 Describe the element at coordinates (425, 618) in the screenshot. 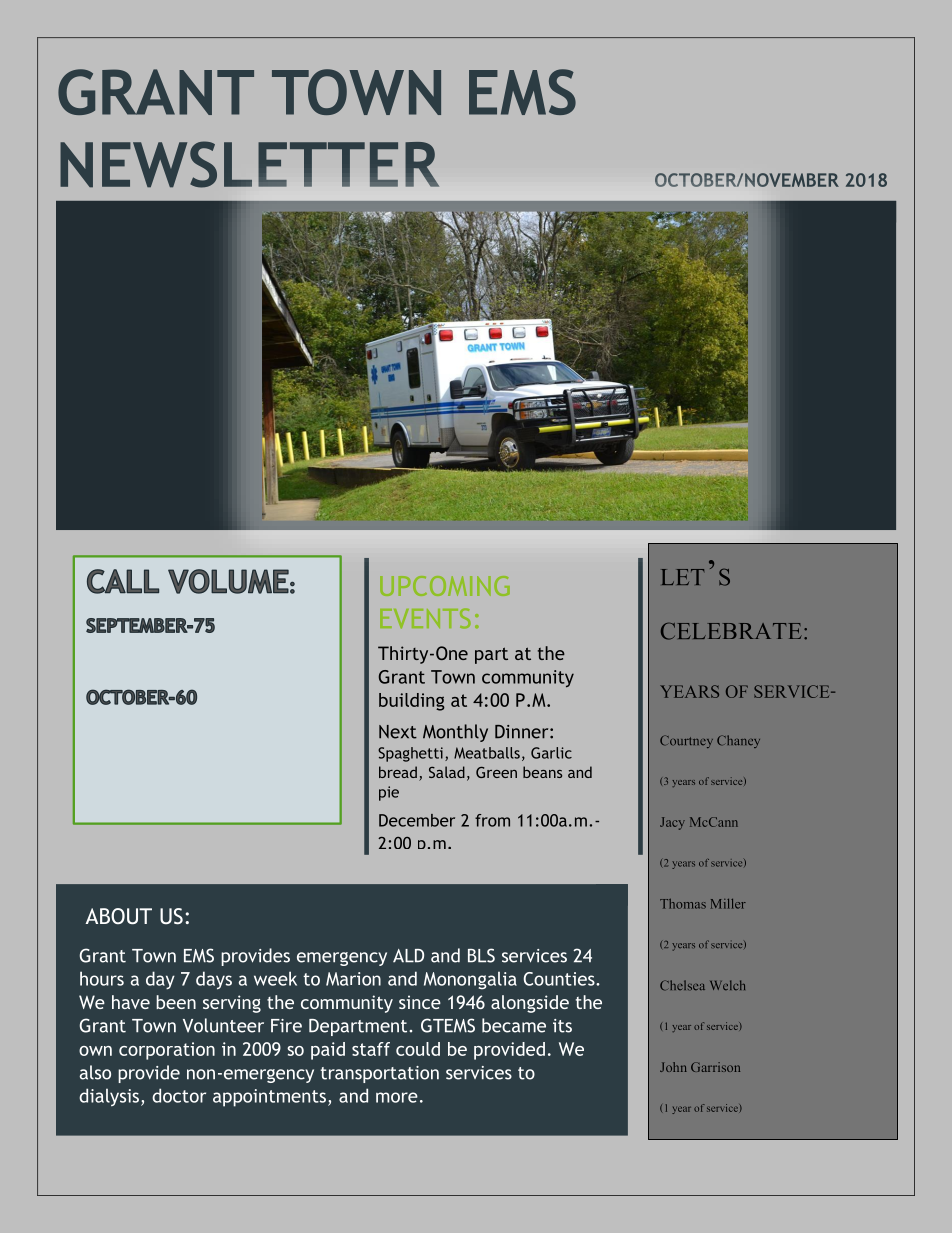

I see `EVENTS` at that location.
